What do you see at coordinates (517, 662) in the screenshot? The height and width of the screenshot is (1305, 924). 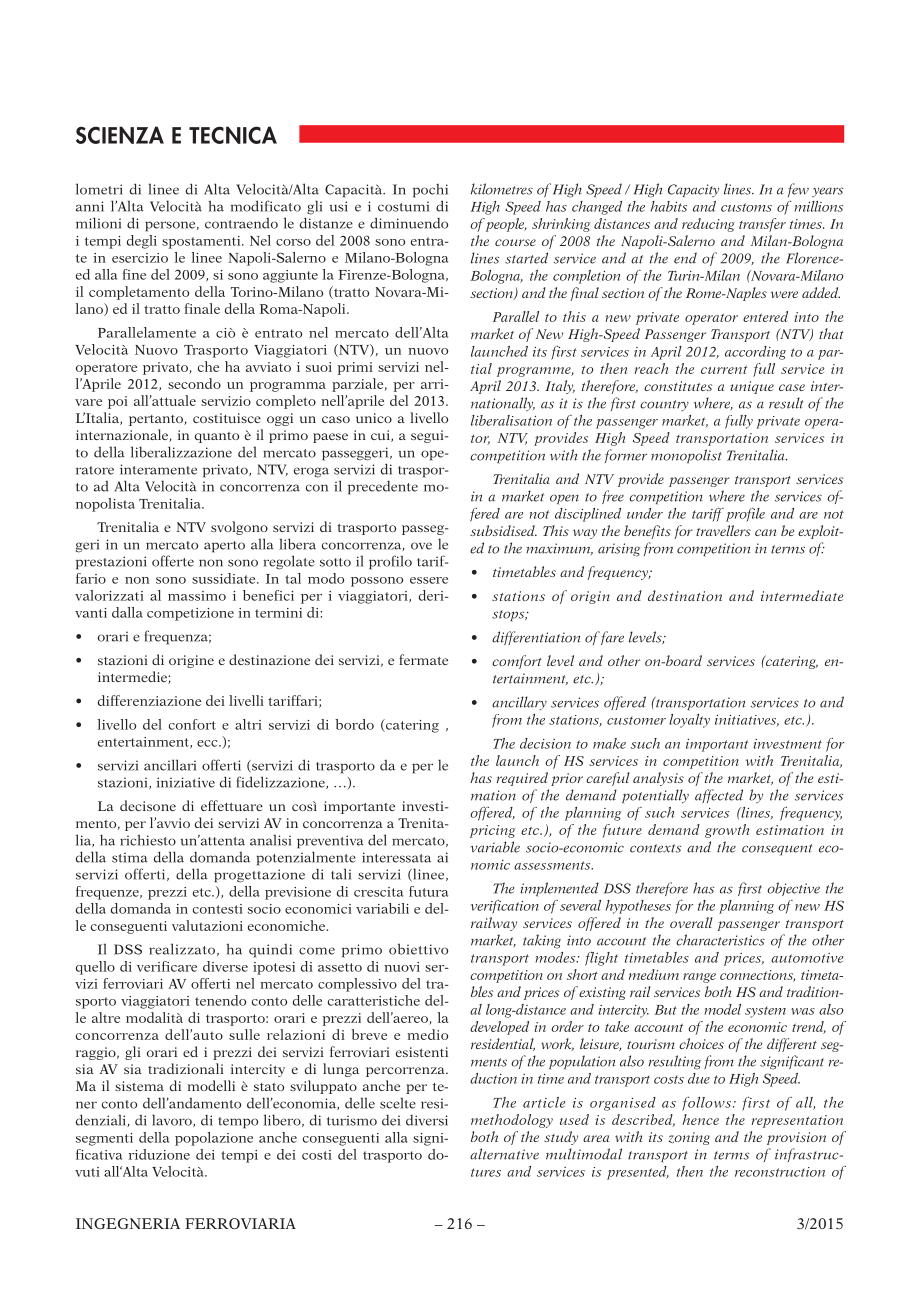 I see `comfort` at bounding box center [517, 662].
